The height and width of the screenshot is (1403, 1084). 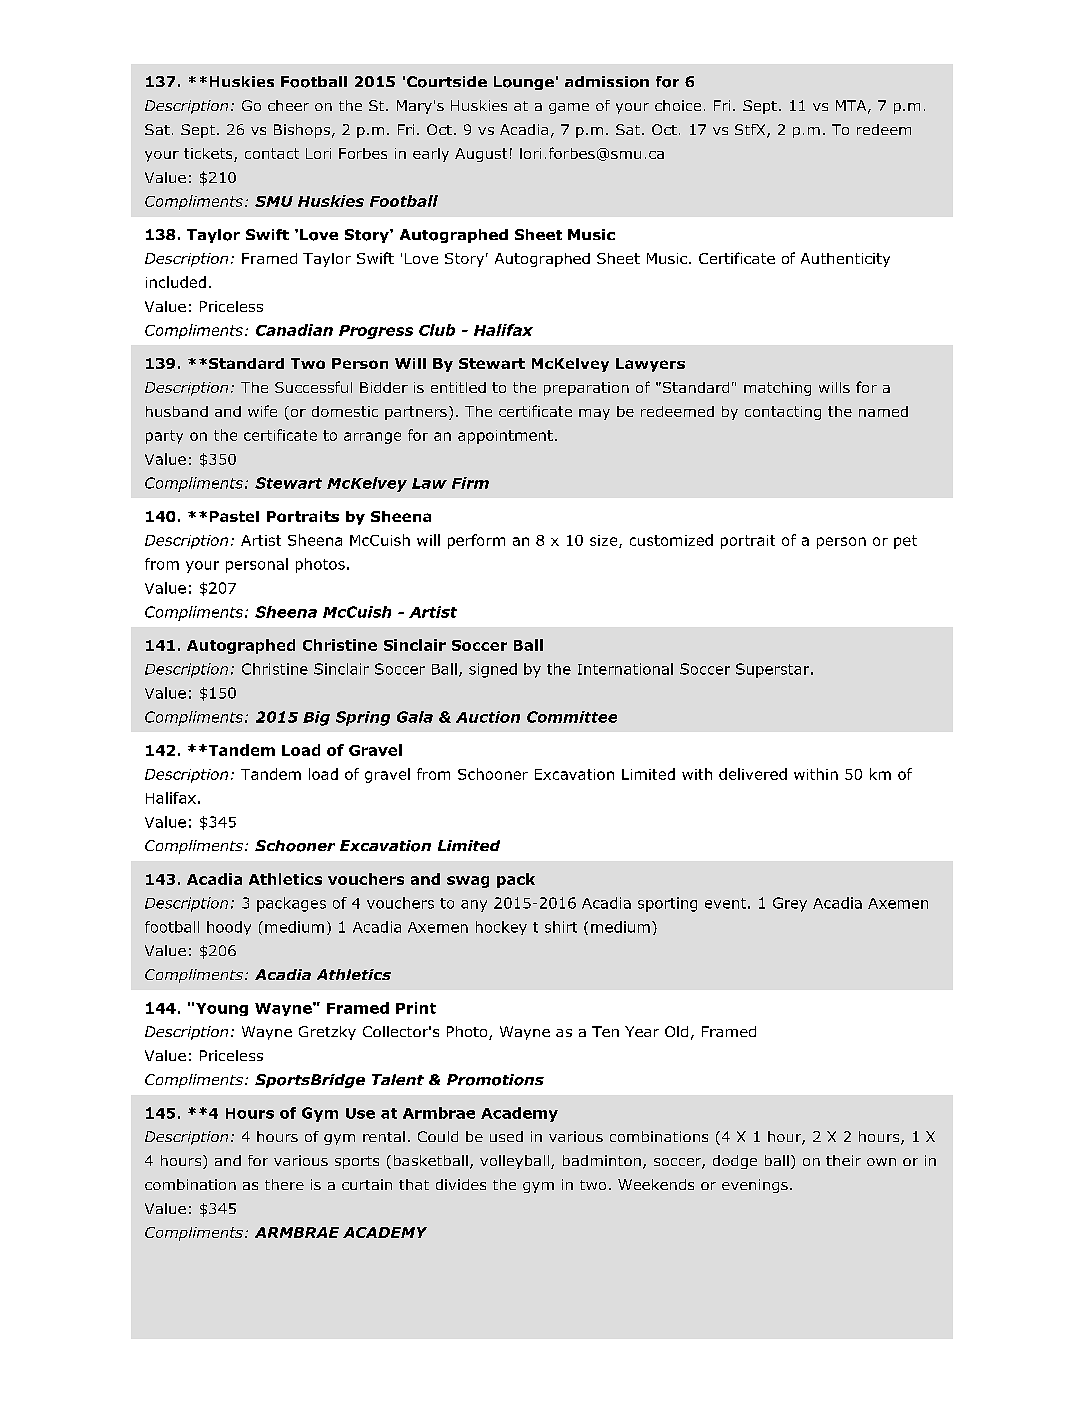 What do you see at coordinates (288, 105) in the screenshot?
I see `cheer` at bounding box center [288, 105].
